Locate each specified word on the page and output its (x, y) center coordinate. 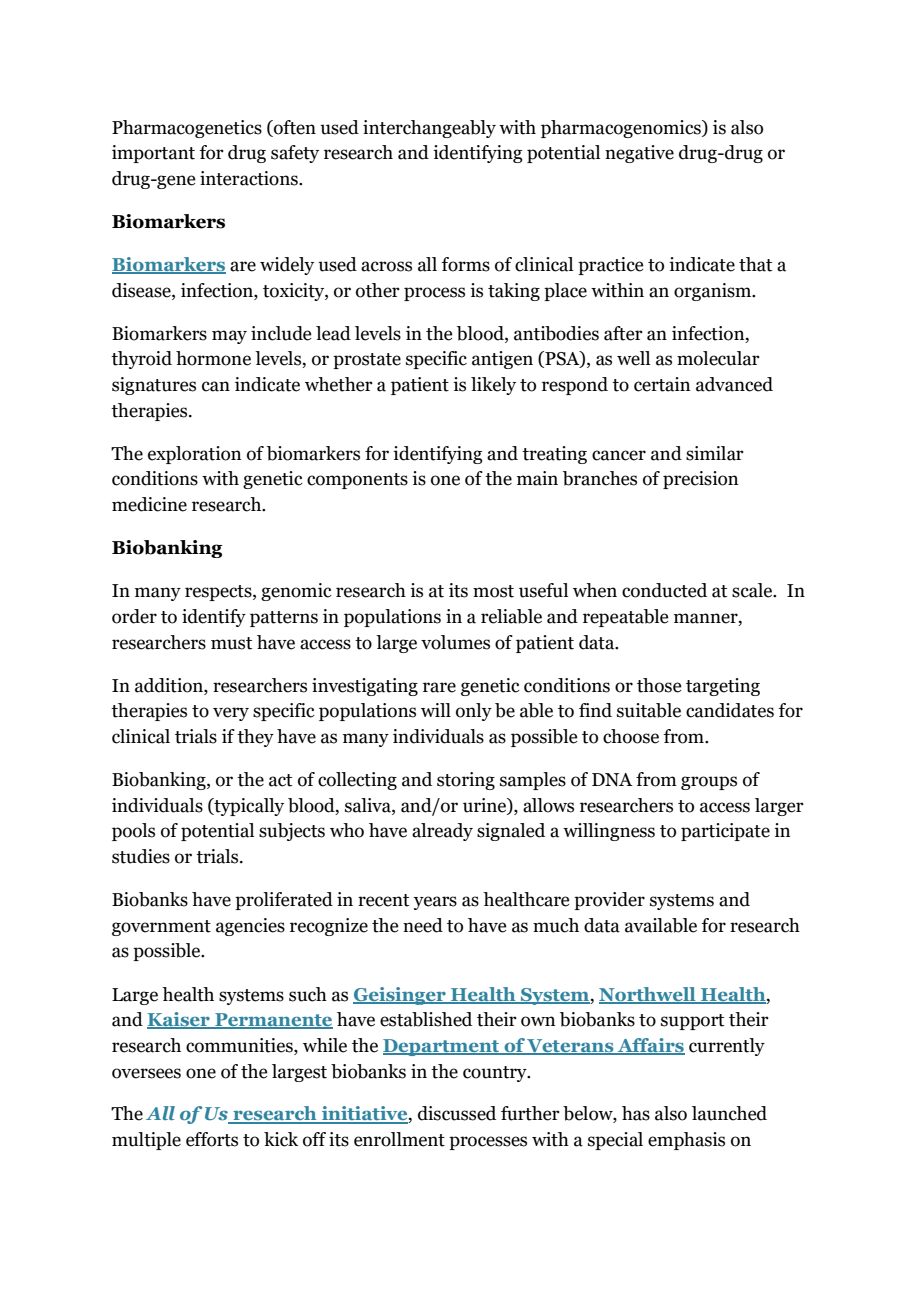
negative (639, 154)
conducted (664, 590)
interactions (250, 178)
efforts (212, 1139)
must (231, 643)
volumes (455, 642)
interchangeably (429, 129)
